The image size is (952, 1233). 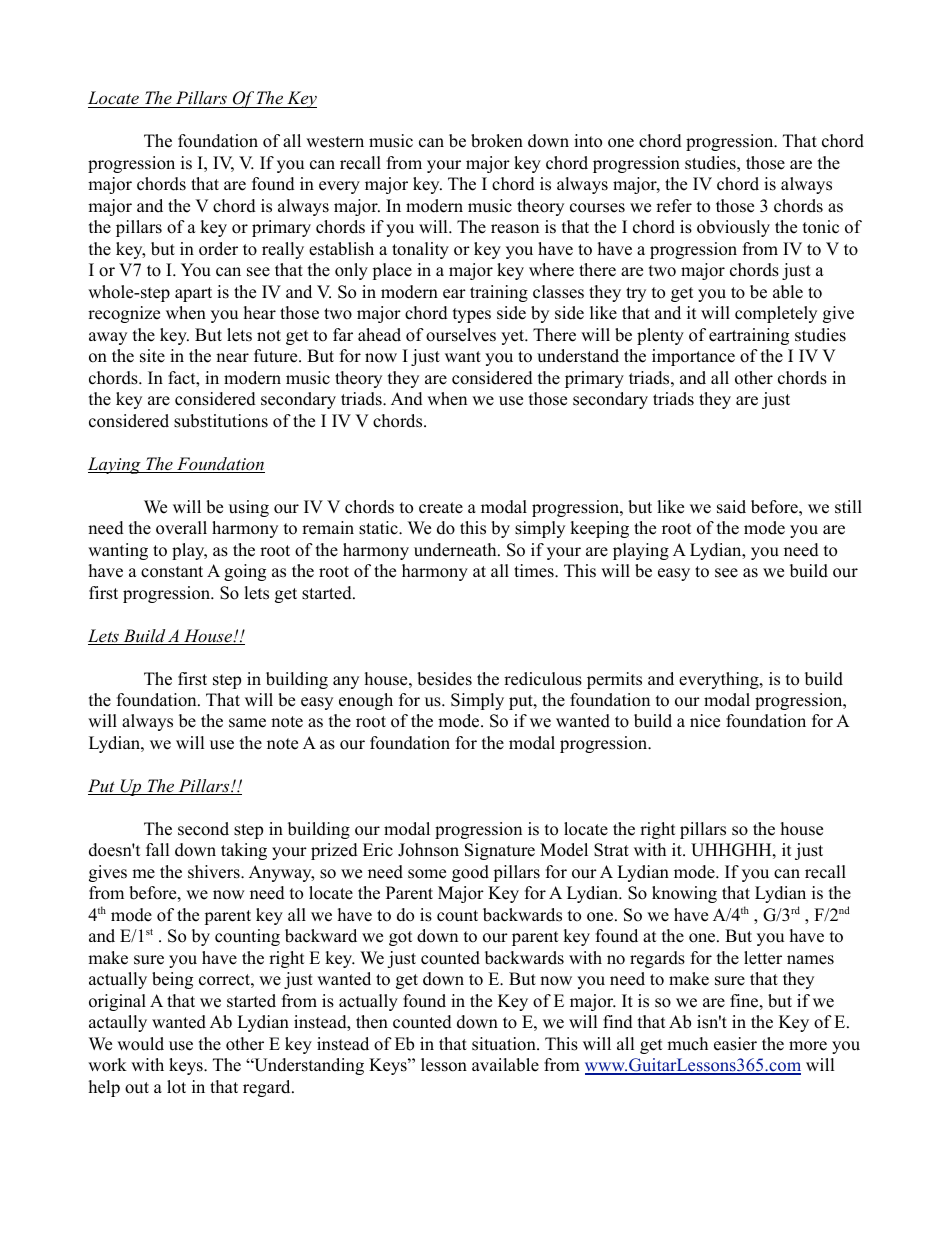 What do you see at coordinates (497, 141) in the screenshot?
I see `broken` at bounding box center [497, 141].
